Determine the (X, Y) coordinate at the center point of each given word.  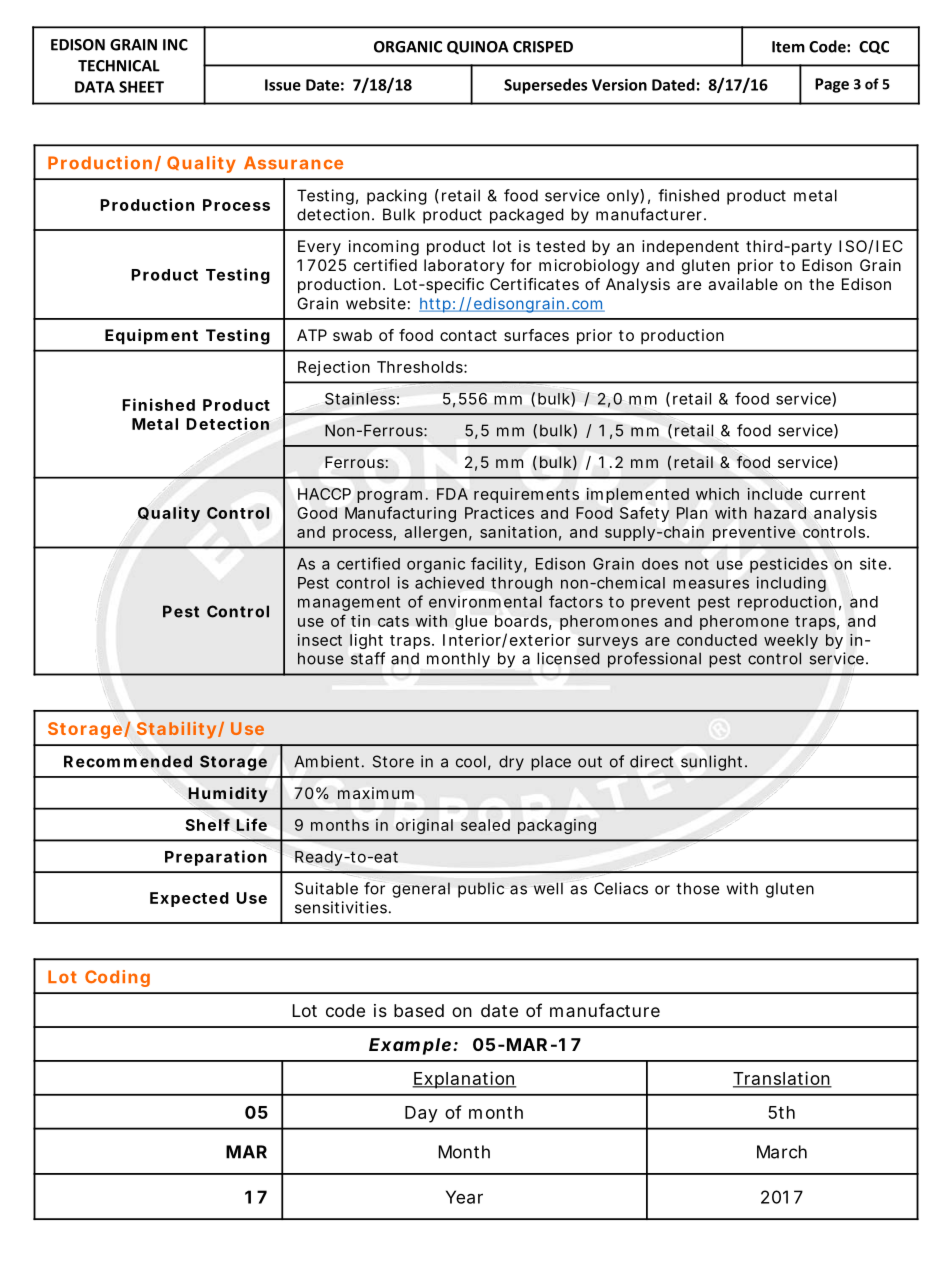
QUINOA (478, 47)
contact (468, 335)
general (421, 890)
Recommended (128, 761)
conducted (717, 640)
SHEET (141, 87)
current (838, 494)
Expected (189, 899)
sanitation (520, 533)
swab (352, 335)
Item (788, 47)
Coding (117, 978)
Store (393, 761)
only (625, 197)
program (392, 497)
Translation (782, 1079)
